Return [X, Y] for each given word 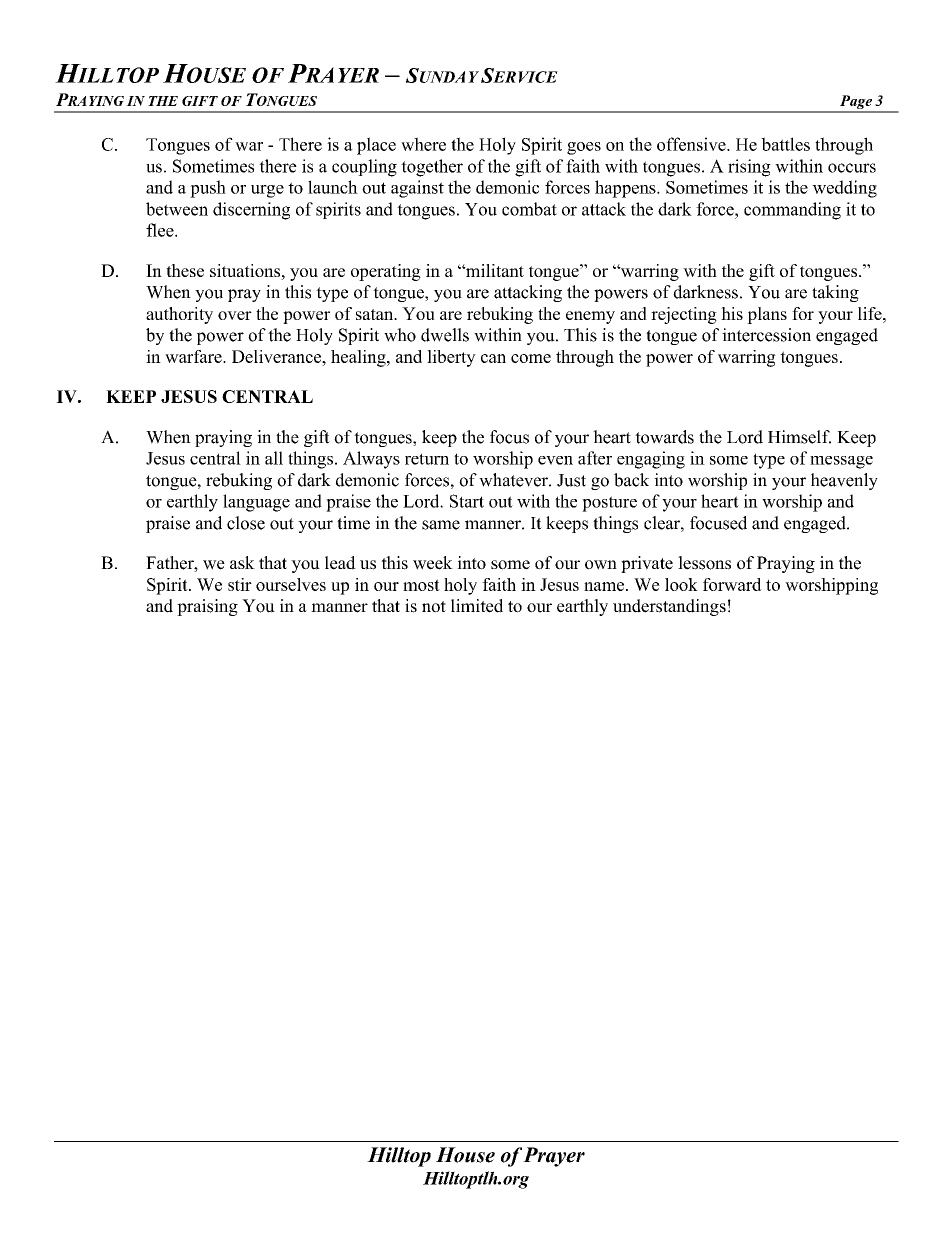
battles [785, 144]
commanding [792, 211]
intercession [766, 335]
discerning [251, 211]
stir [240, 584]
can [493, 358]
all [274, 458]
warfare [194, 356]
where [423, 144]
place [376, 146]
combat [529, 209]
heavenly [844, 481]
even [555, 460]
